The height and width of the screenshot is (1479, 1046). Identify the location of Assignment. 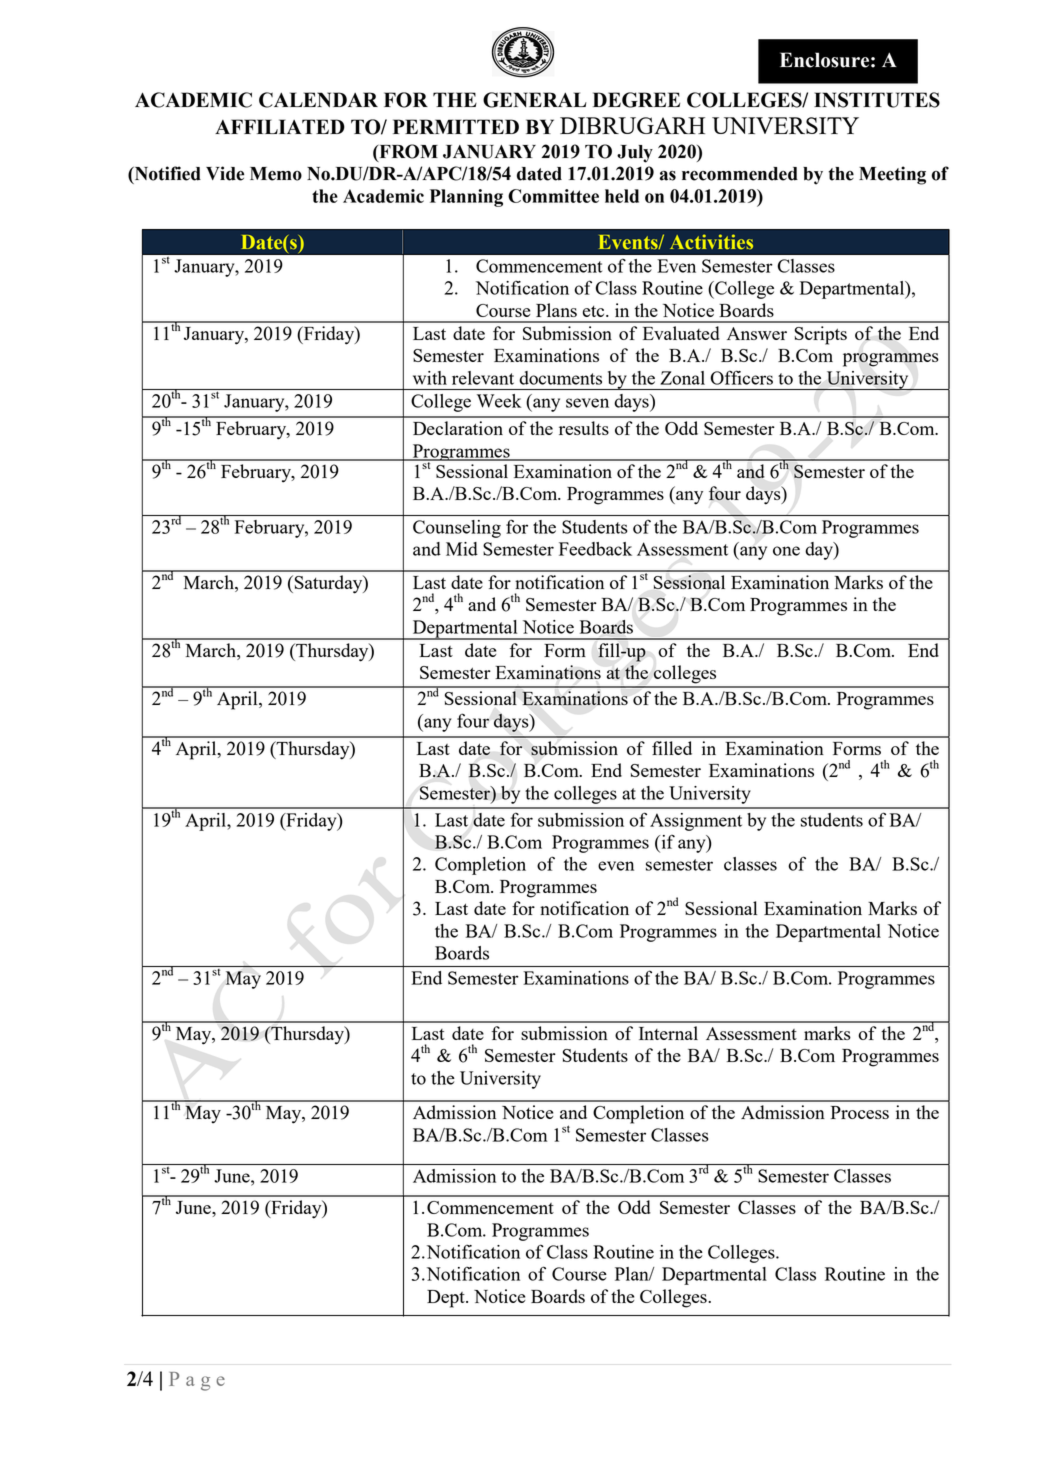
(696, 822).
